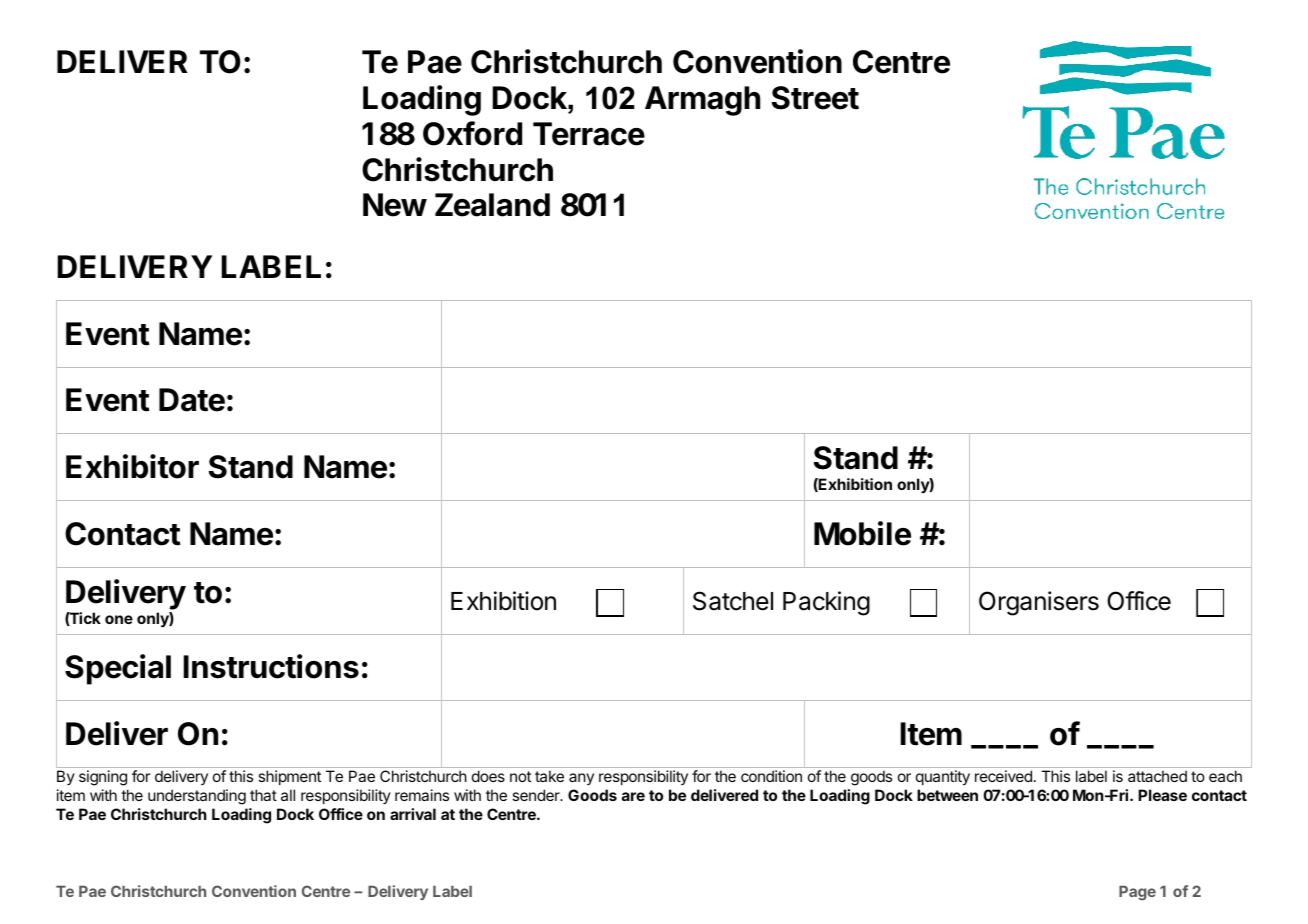 The image size is (1308, 924). Describe the element at coordinates (263, 795) in the screenshot. I see `that` at that location.
